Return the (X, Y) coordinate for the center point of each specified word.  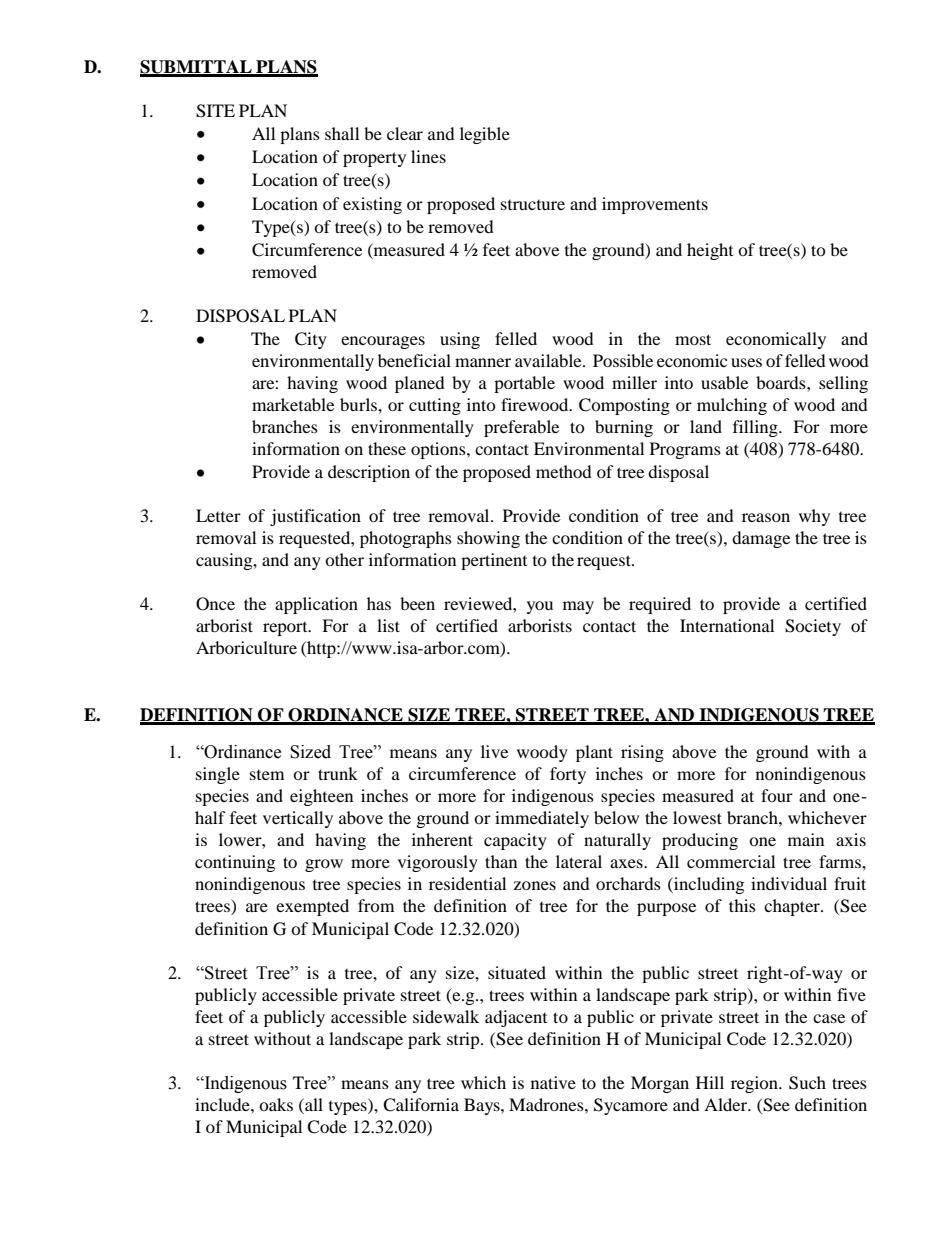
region (755, 1084)
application (316, 605)
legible (485, 135)
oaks (276, 1104)
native (553, 1082)
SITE (215, 111)
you (540, 607)
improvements (655, 205)
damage (761, 539)
